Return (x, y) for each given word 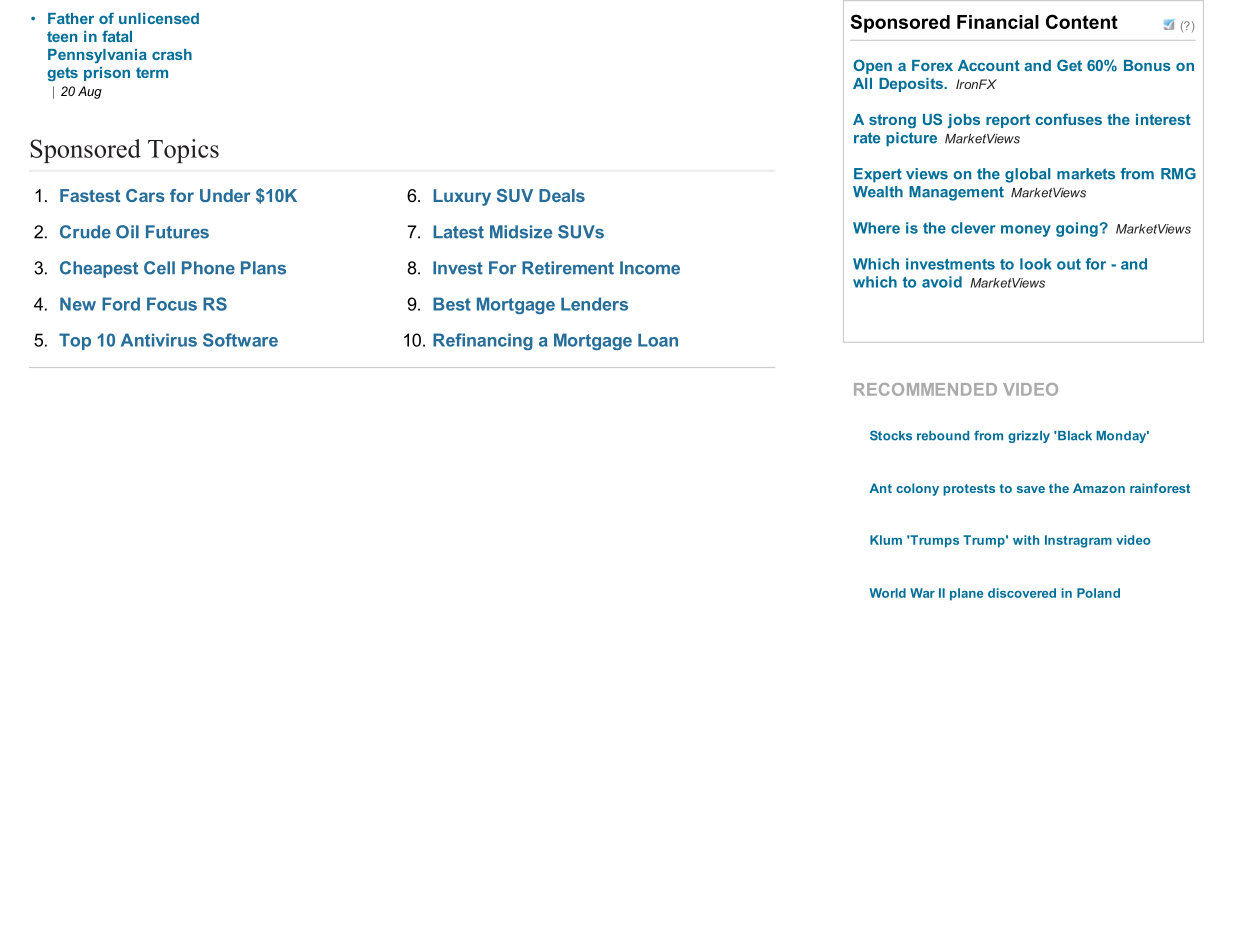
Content (1082, 21)
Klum (886, 540)
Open (872, 66)
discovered (1022, 593)
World (888, 593)
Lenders (594, 304)
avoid (942, 282)
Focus (172, 304)
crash (172, 54)
